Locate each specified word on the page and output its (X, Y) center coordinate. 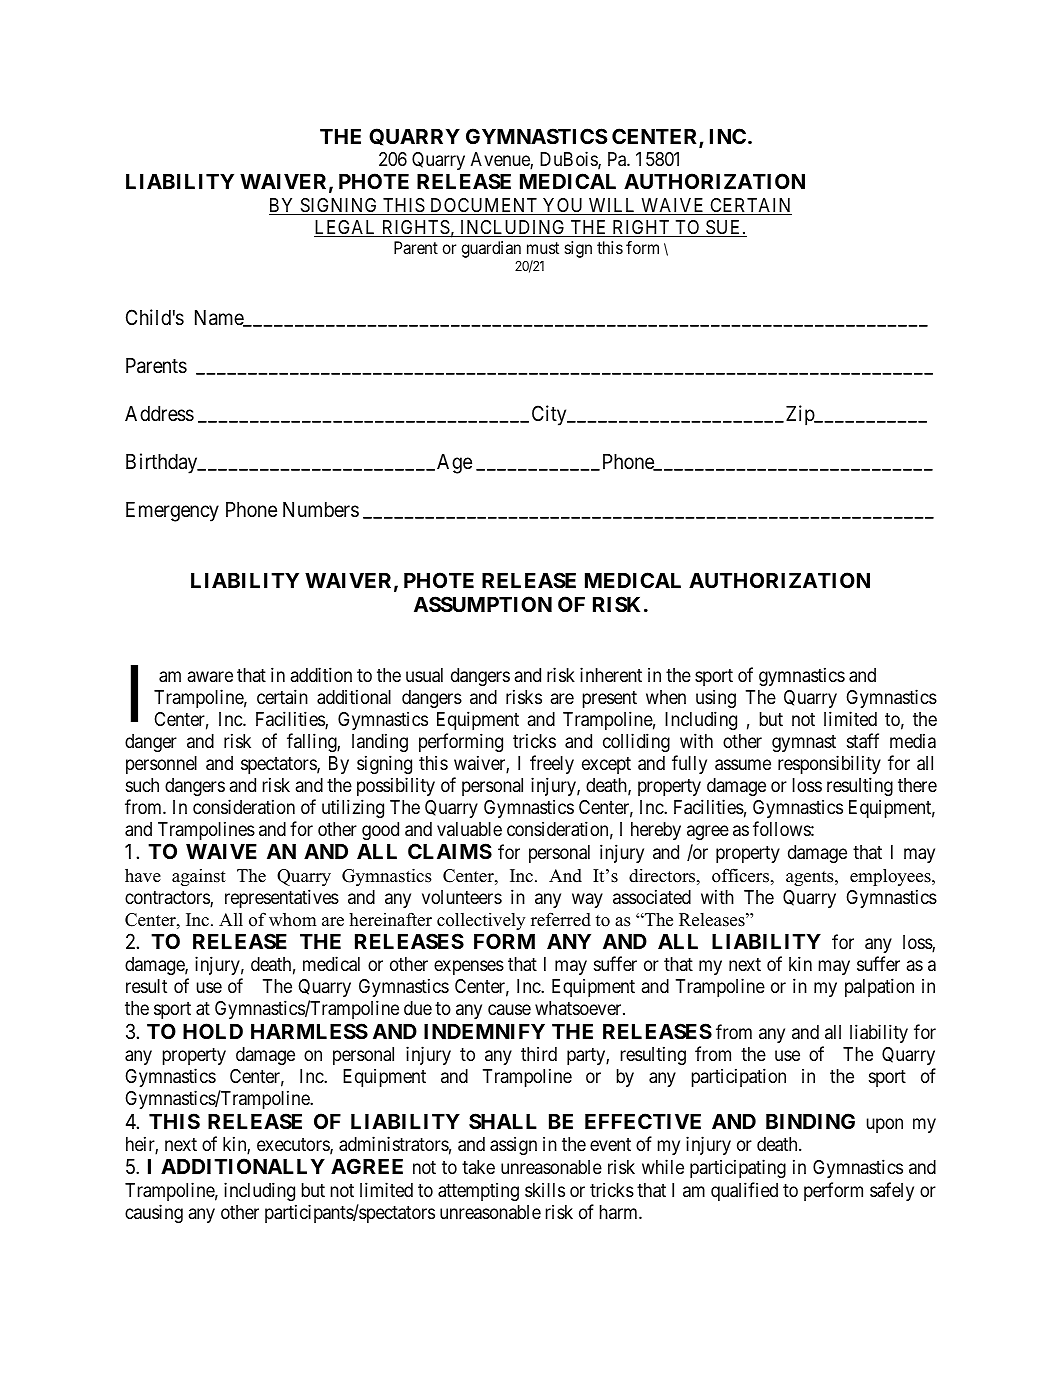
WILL (612, 206)
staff (863, 741)
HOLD (213, 1031)
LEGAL (346, 228)
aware (210, 677)
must (543, 248)
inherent (611, 674)
